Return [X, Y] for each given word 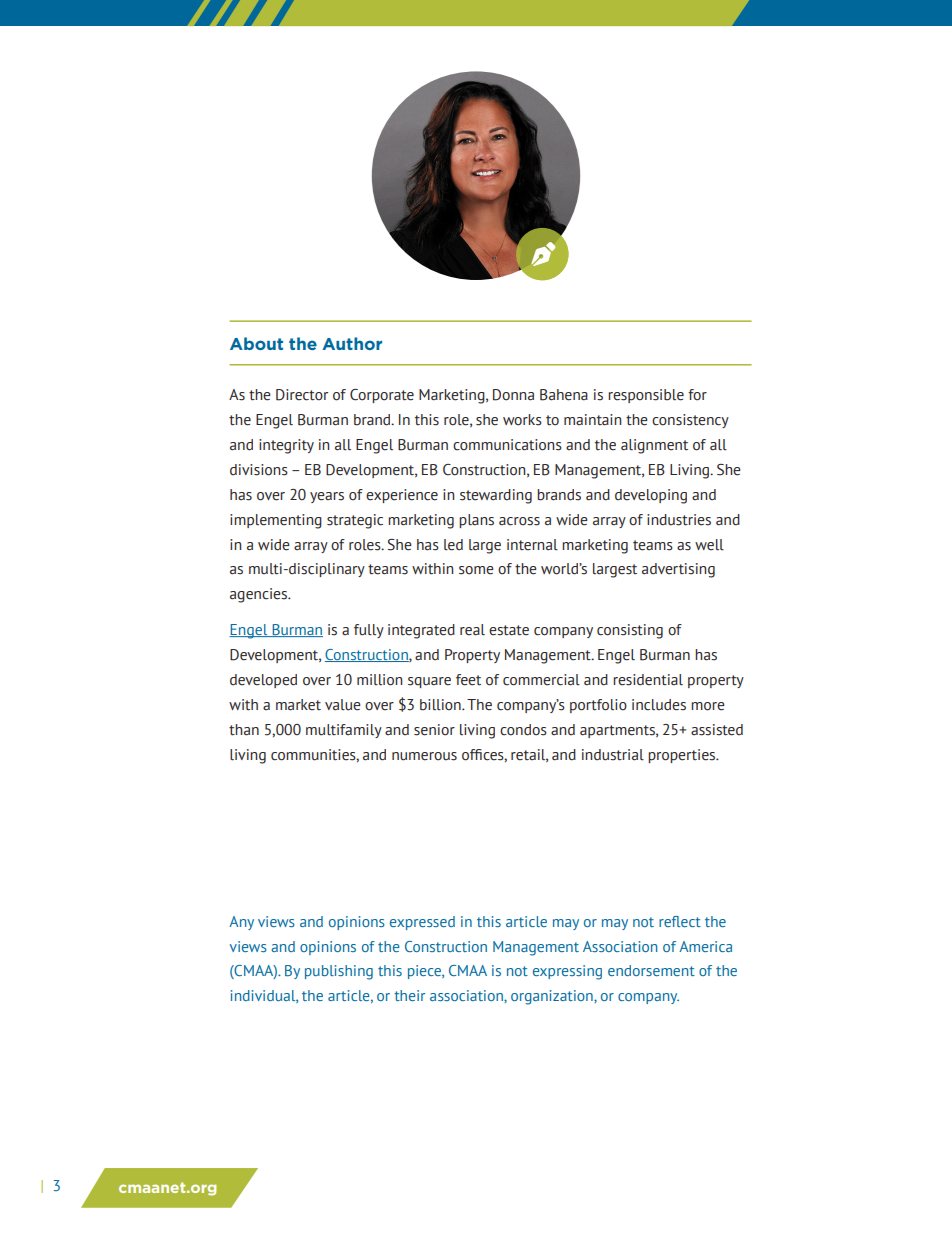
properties [683, 756]
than [244, 730]
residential [648, 680]
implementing [276, 521]
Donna [513, 395]
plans [476, 521]
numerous [424, 756]
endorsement [651, 970]
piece [425, 972]
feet [468, 680]
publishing [339, 972]
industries [679, 520]
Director [302, 395]
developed [263, 681]
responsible [646, 396]
